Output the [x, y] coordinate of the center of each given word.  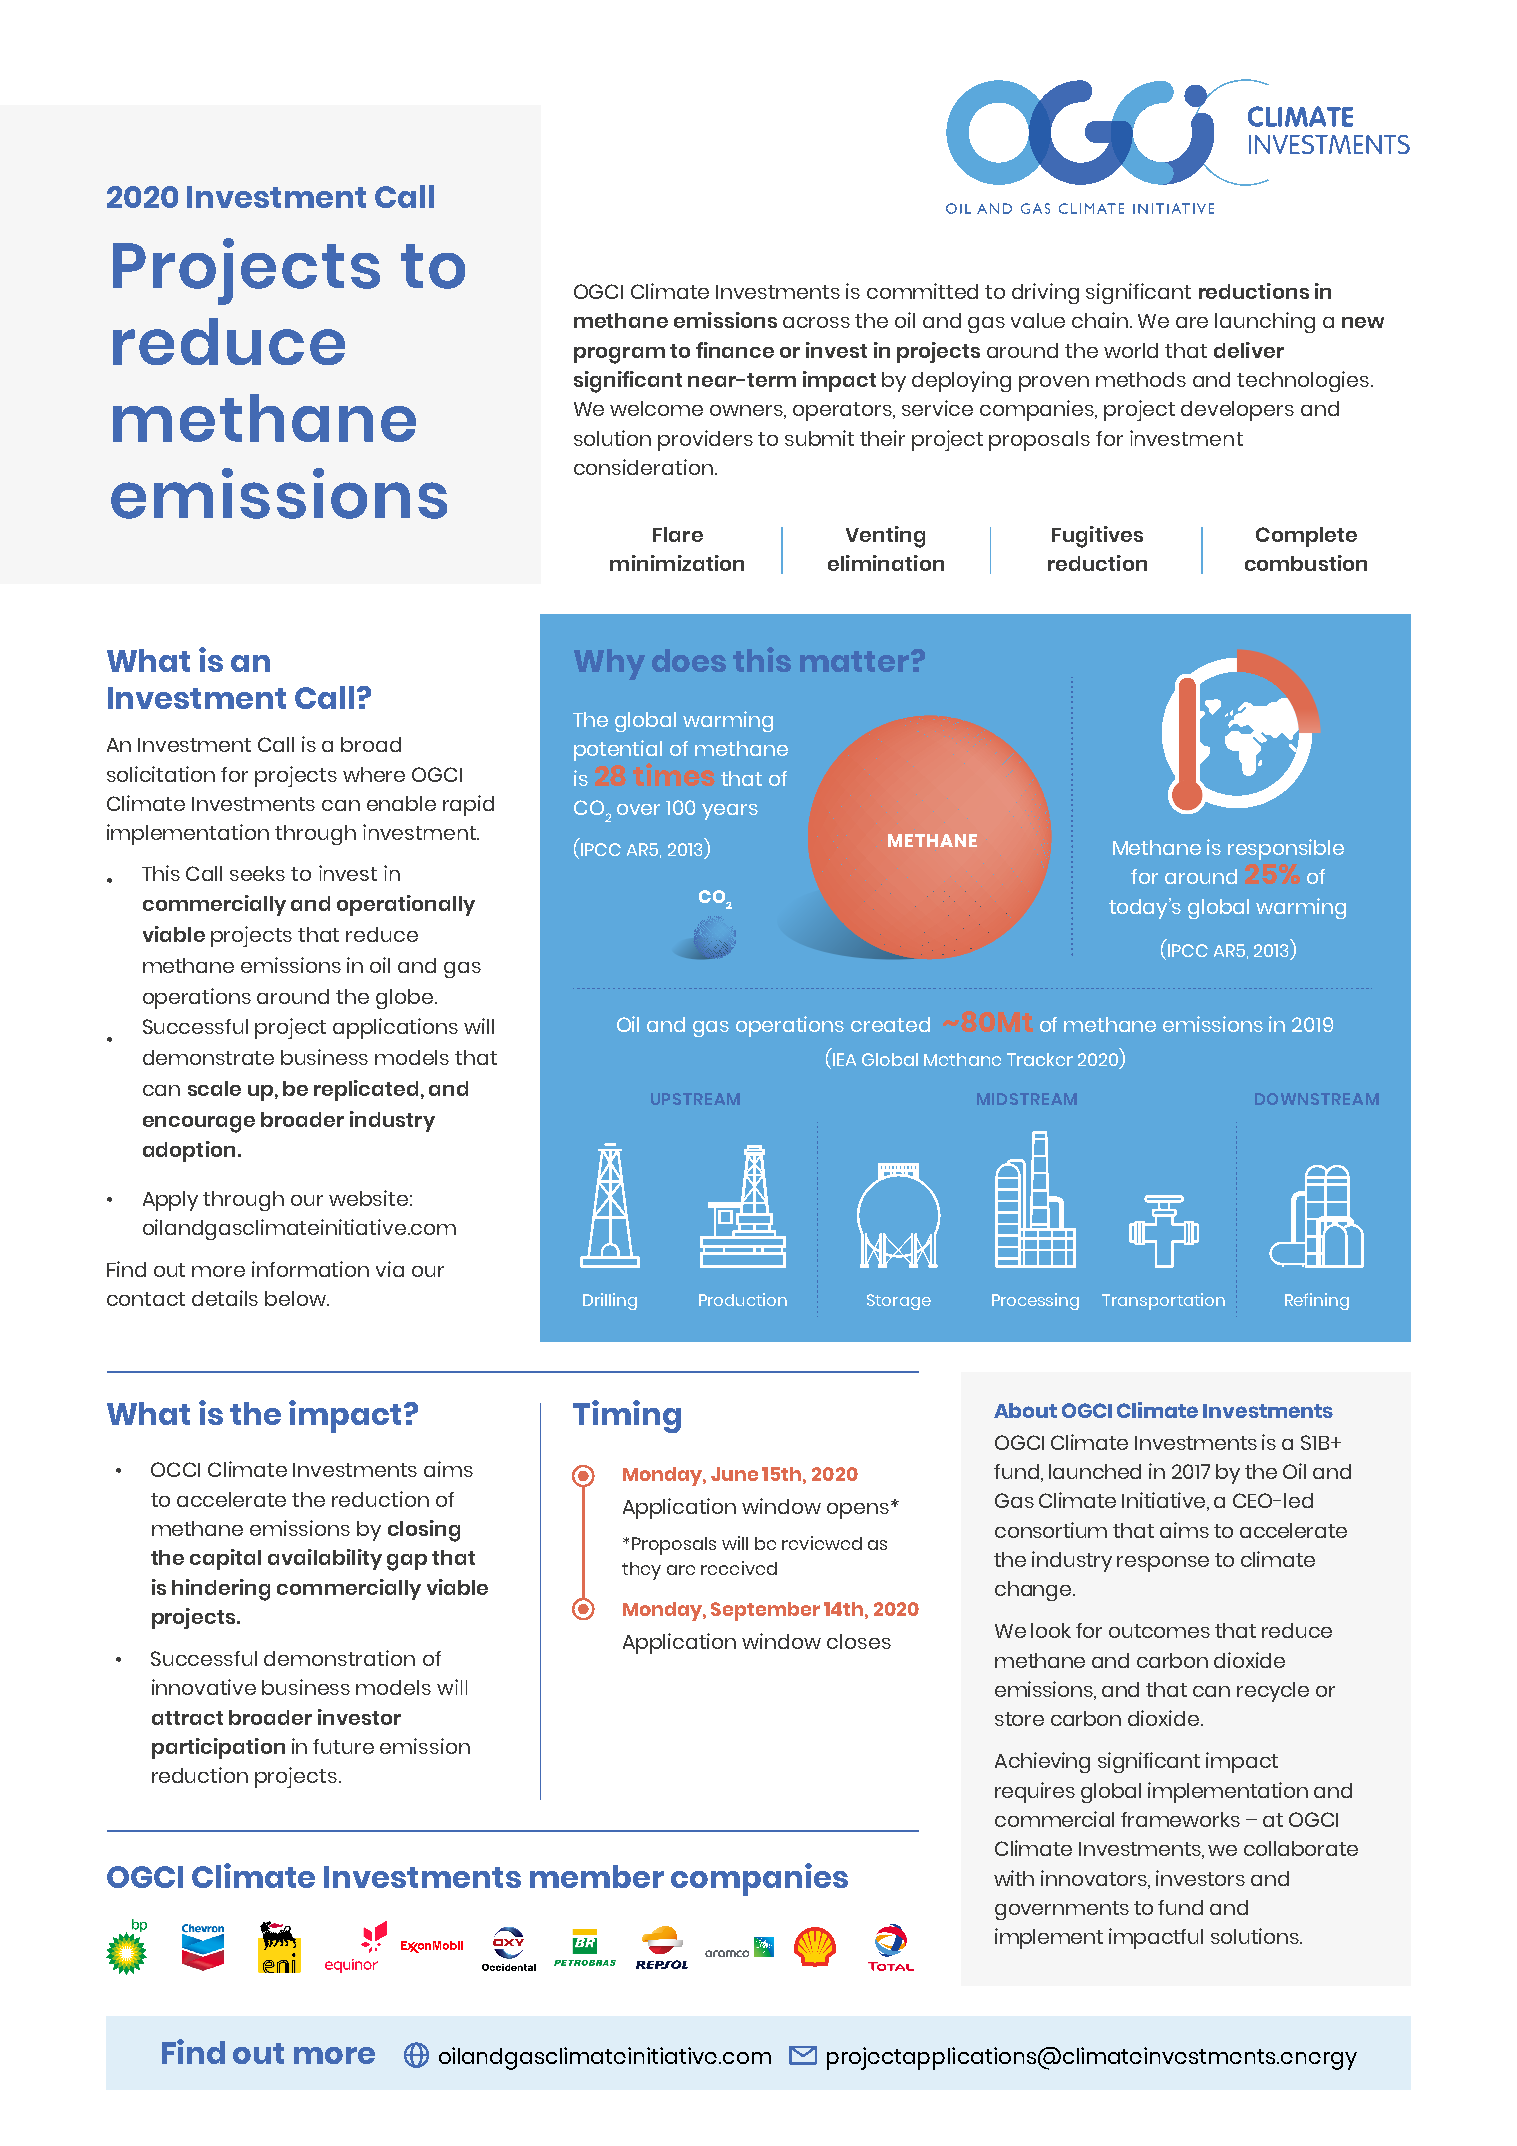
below [297, 1298]
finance [735, 350]
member [597, 1876]
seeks [257, 873]
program [619, 355]
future [343, 1746]
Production [743, 1299]
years [730, 812]
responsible [1286, 849]
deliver [1249, 350]
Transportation [1163, 1301]
